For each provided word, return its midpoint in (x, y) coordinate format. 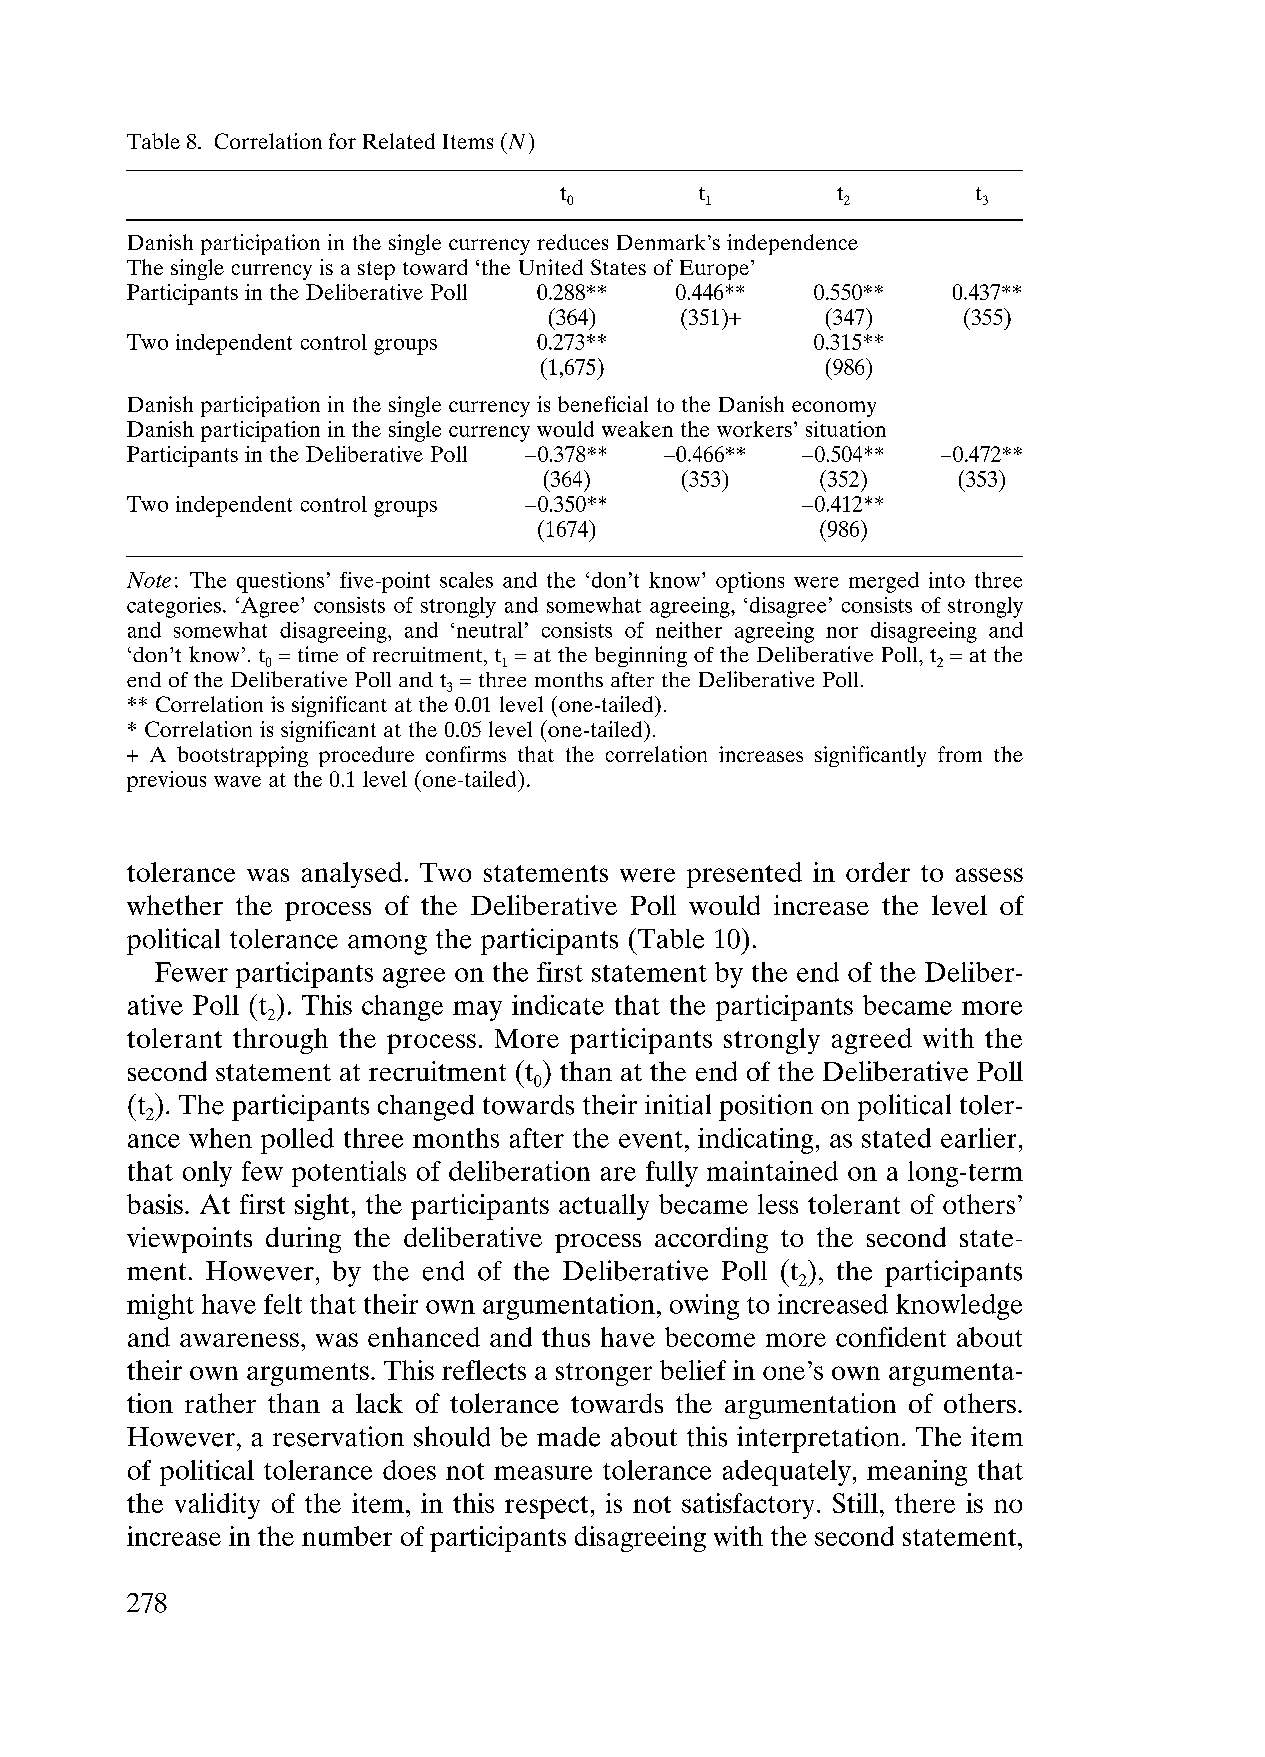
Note (149, 580)
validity (217, 1506)
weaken (637, 429)
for (342, 141)
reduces (572, 242)
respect (546, 1507)
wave (237, 781)
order (878, 872)
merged (884, 582)
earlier (978, 1138)
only (207, 1174)
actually (604, 1207)
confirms (466, 754)
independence (792, 244)
